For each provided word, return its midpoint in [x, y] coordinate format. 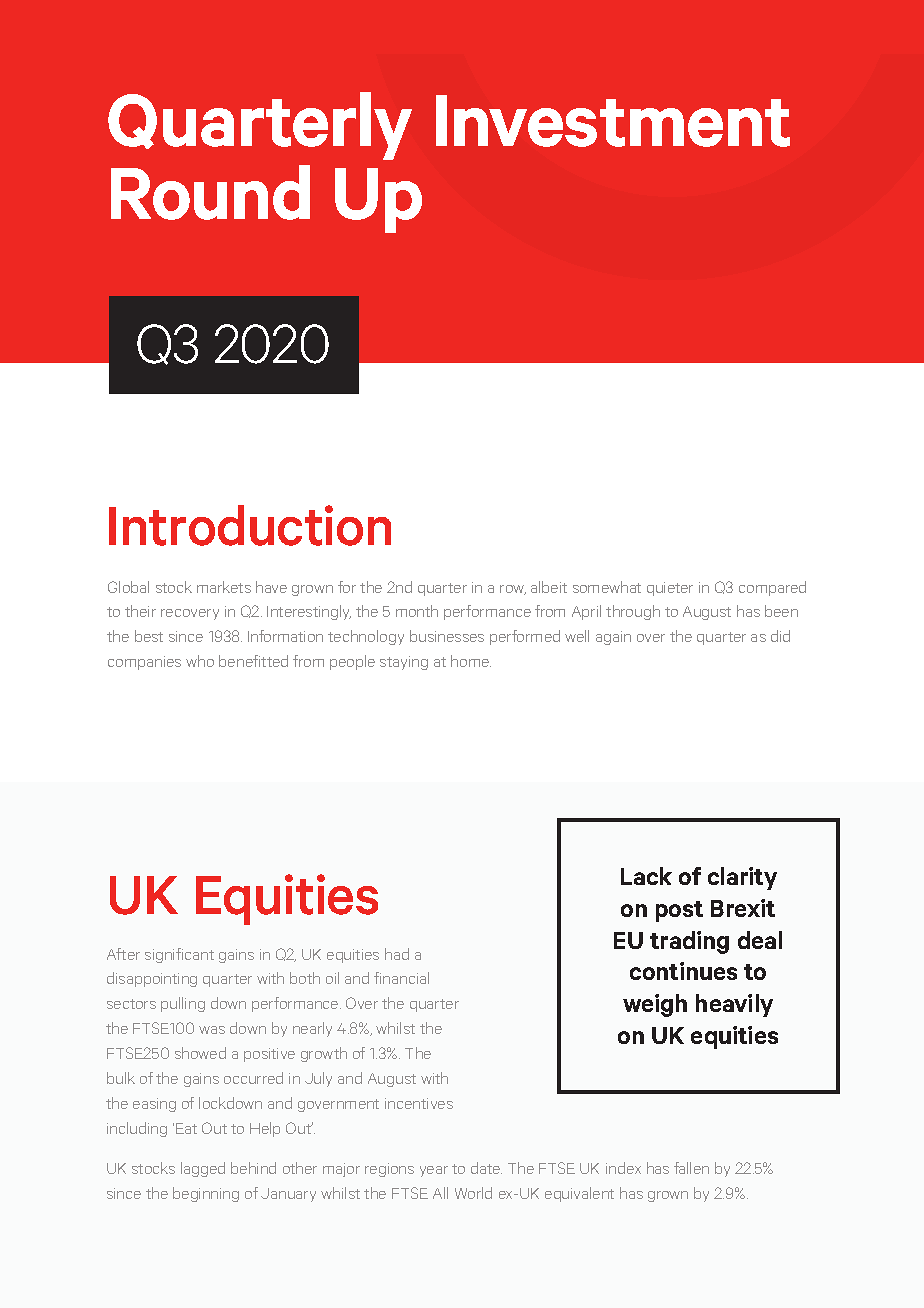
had [397, 954]
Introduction [250, 525]
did [780, 636]
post [679, 911]
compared [772, 588]
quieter [670, 589]
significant [179, 955]
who [200, 661]
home [471, 661]
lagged [203, 1169]
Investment [613, 121]
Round [210, 192]
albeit [549, 587]
